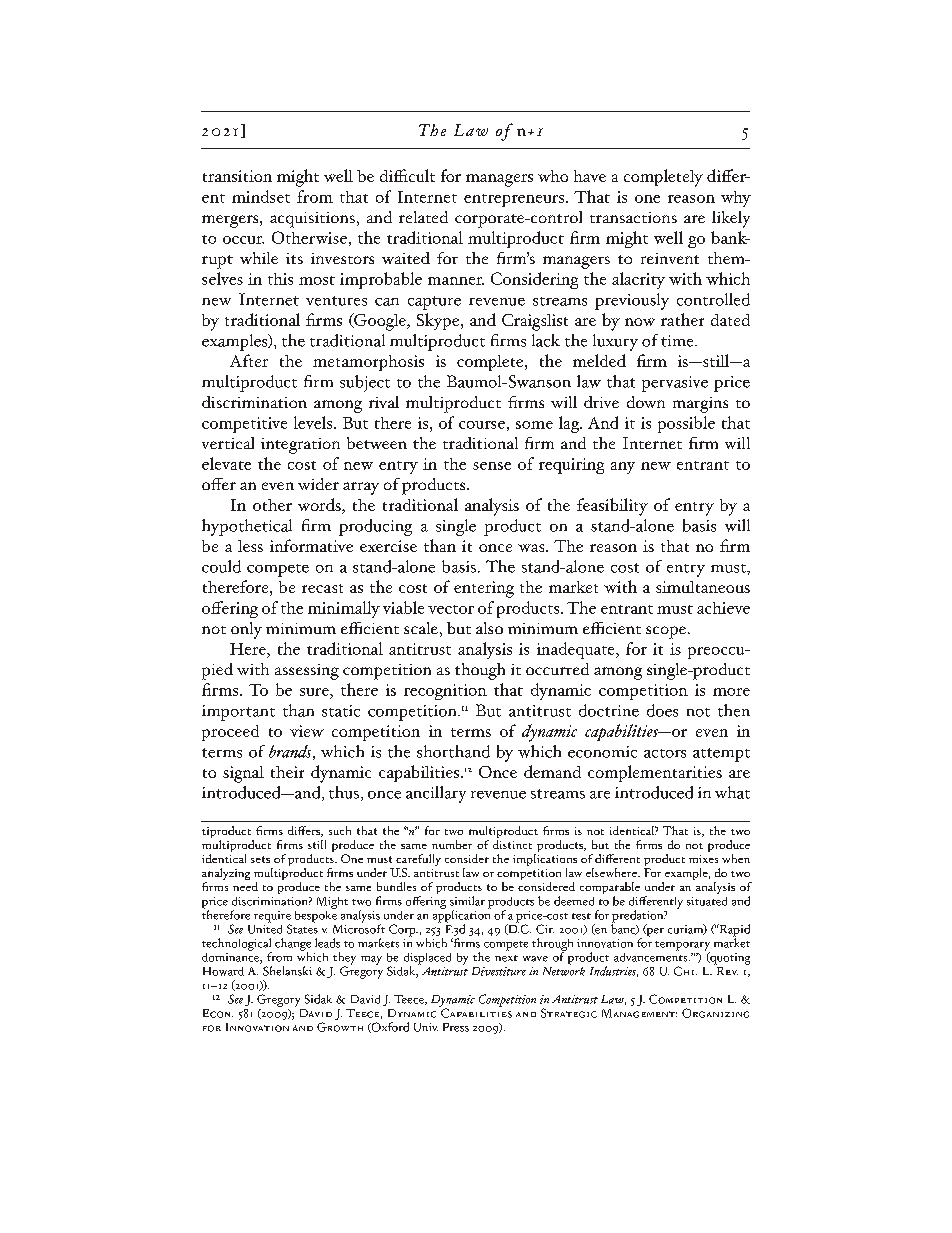  Describe the element at coordinates (715, 1013) in the screenshot. I see `Organizing` at that location.
